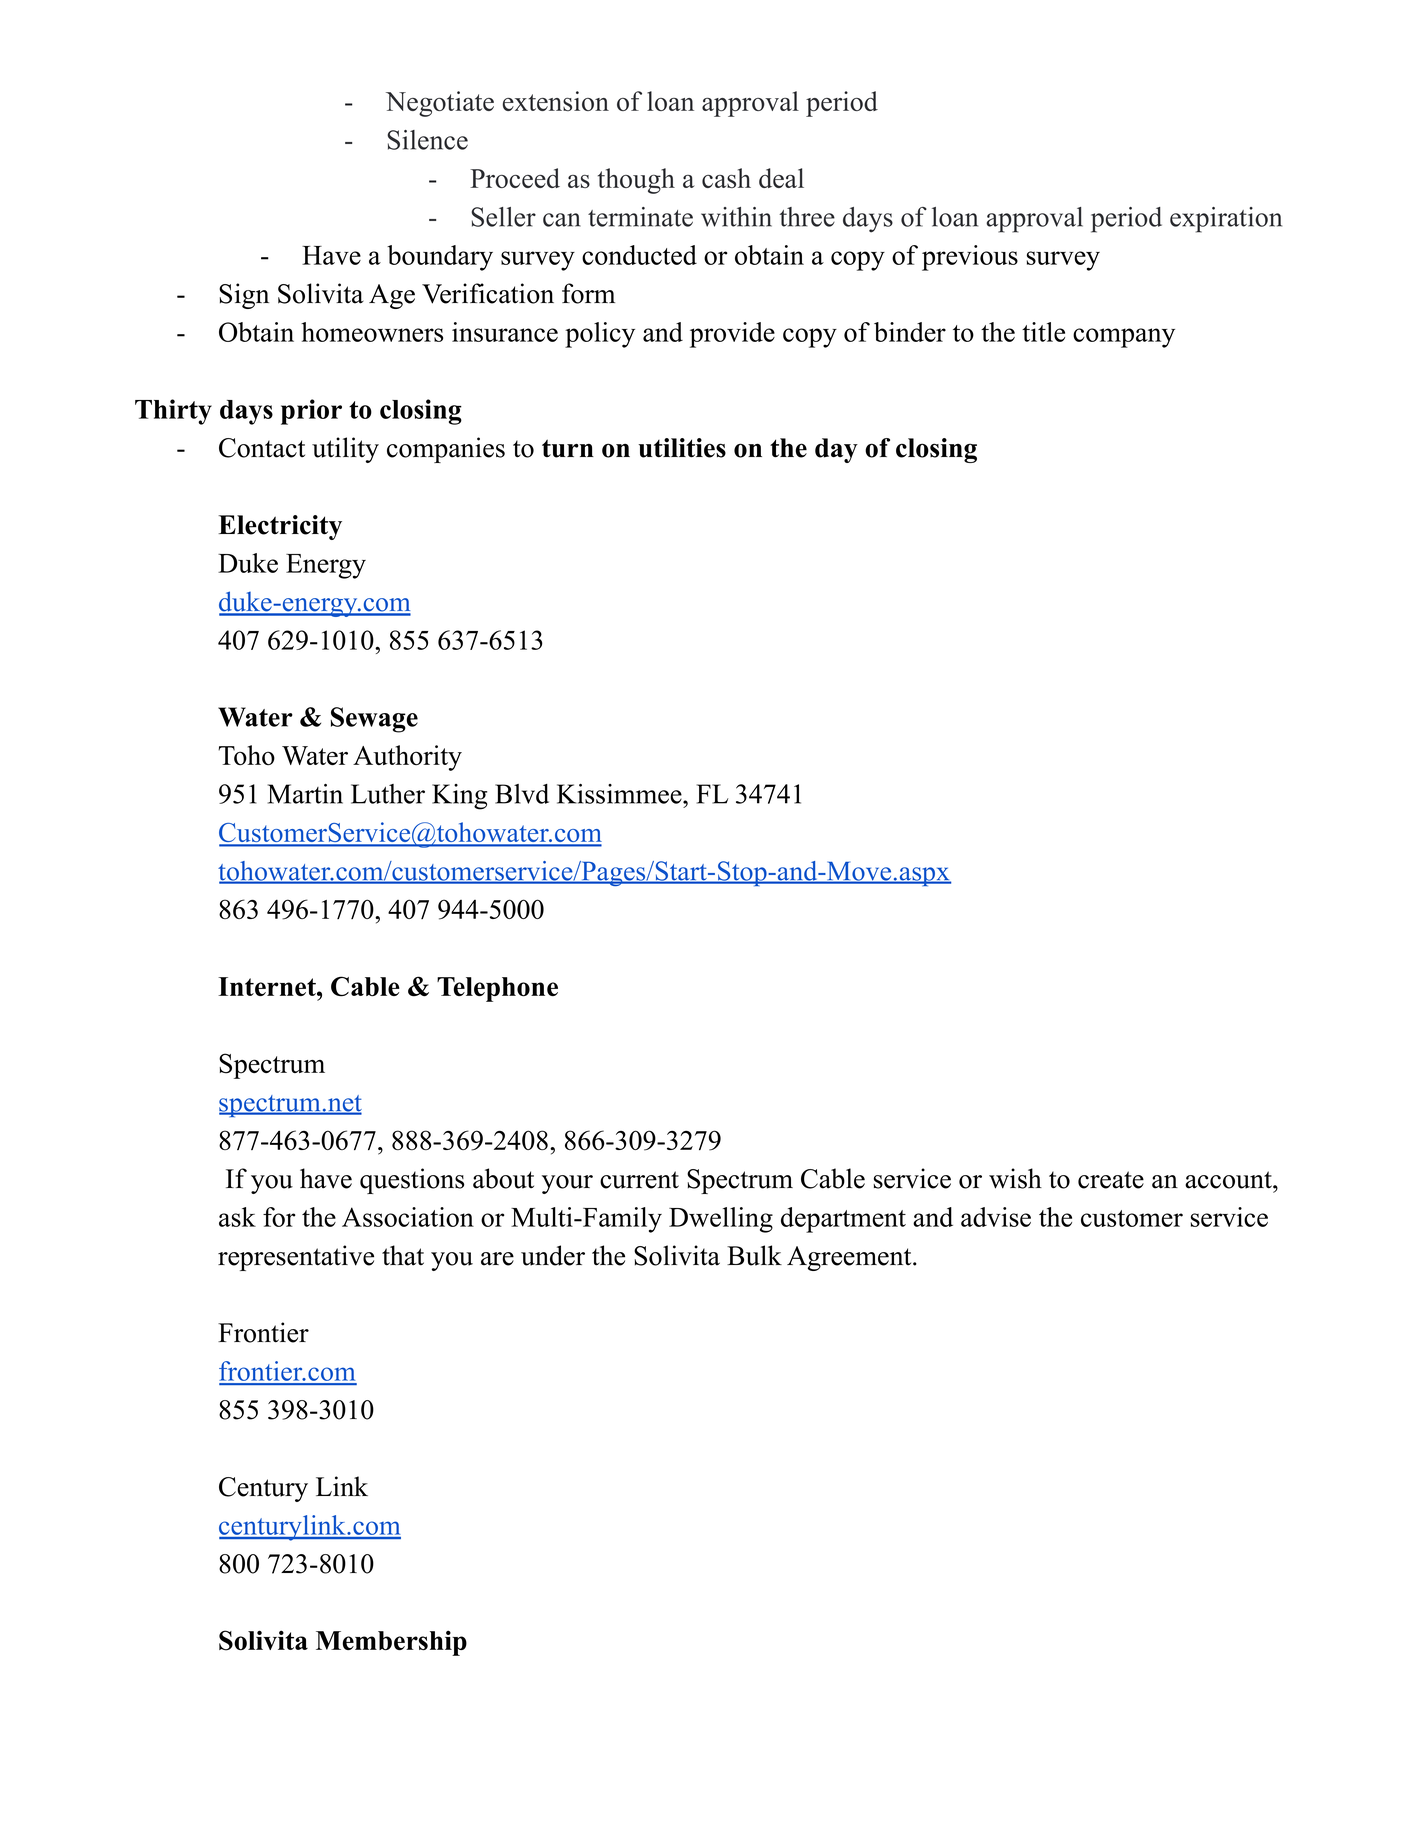 The height and width of the screenshot is (1847, 1427). I want to click on cash, so click(726, 178).
